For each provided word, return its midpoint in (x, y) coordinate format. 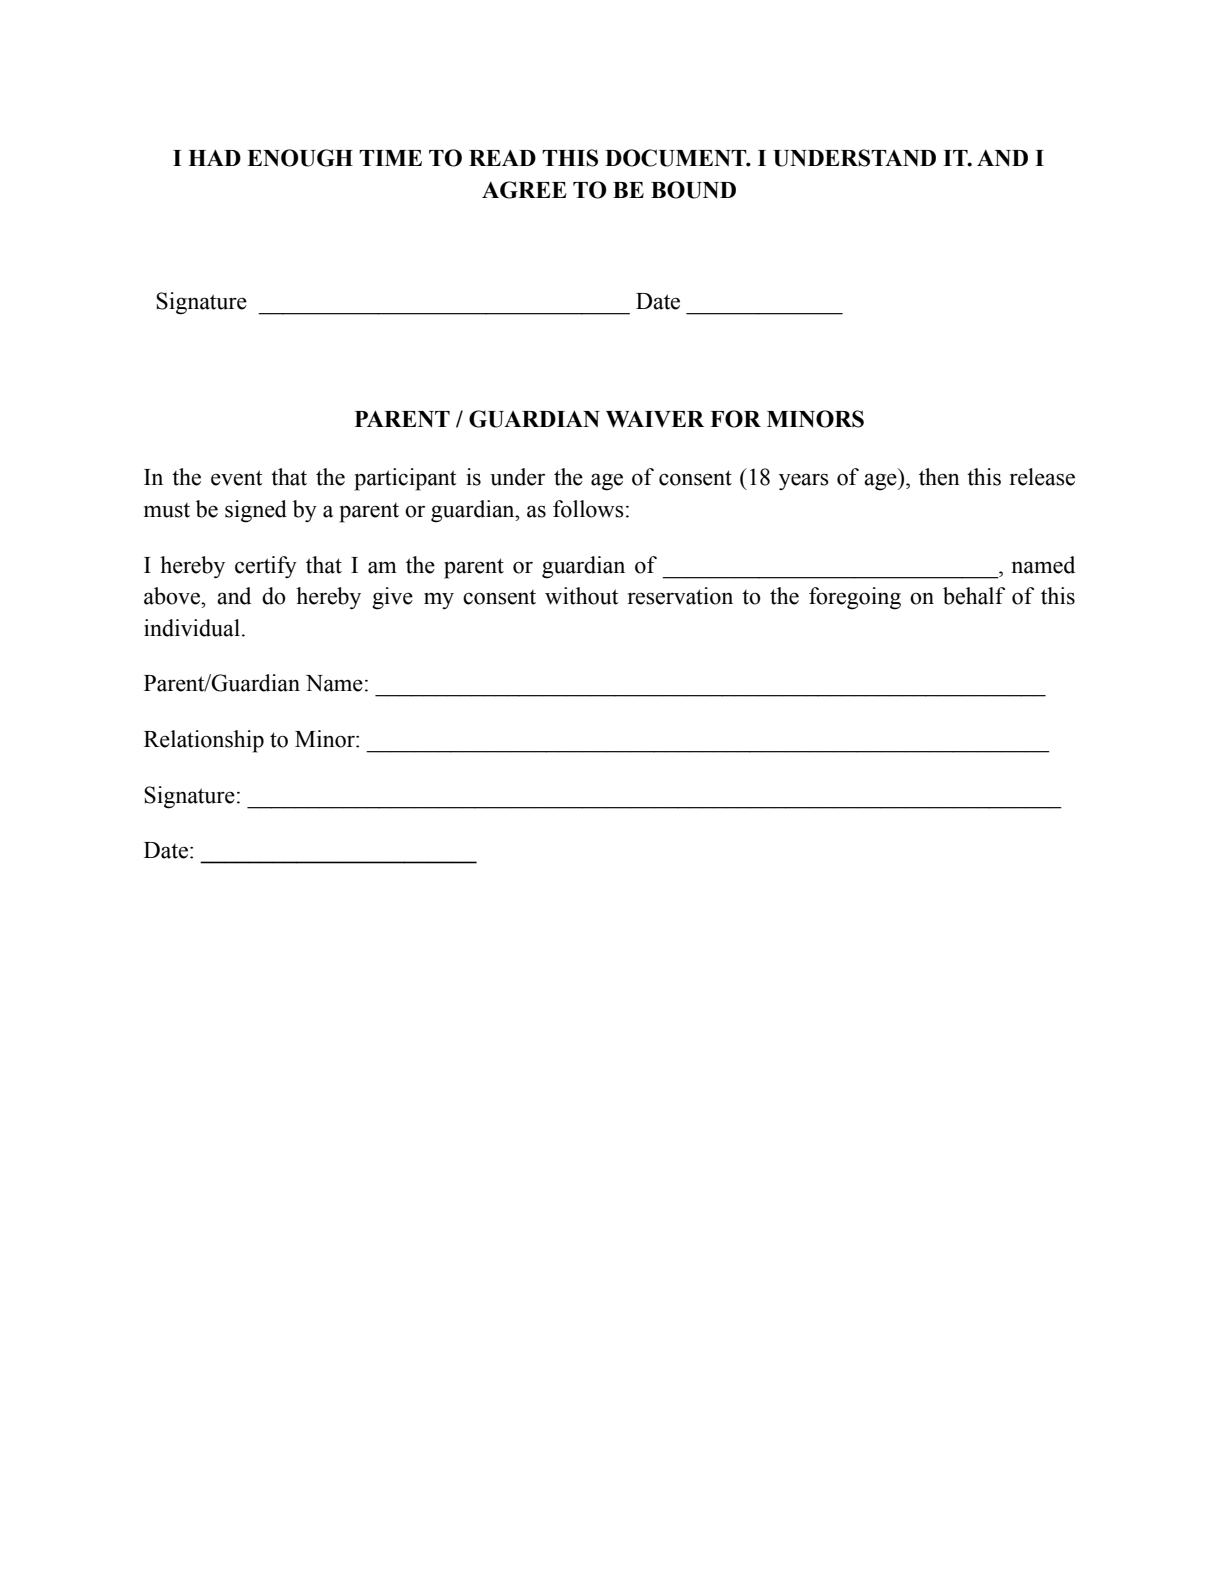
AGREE (524, 190)
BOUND (693, 190)
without (582, 596)
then (939, 477)
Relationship (204, 741)
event (237, 478)
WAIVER (655, 419)
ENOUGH (300, 158)
